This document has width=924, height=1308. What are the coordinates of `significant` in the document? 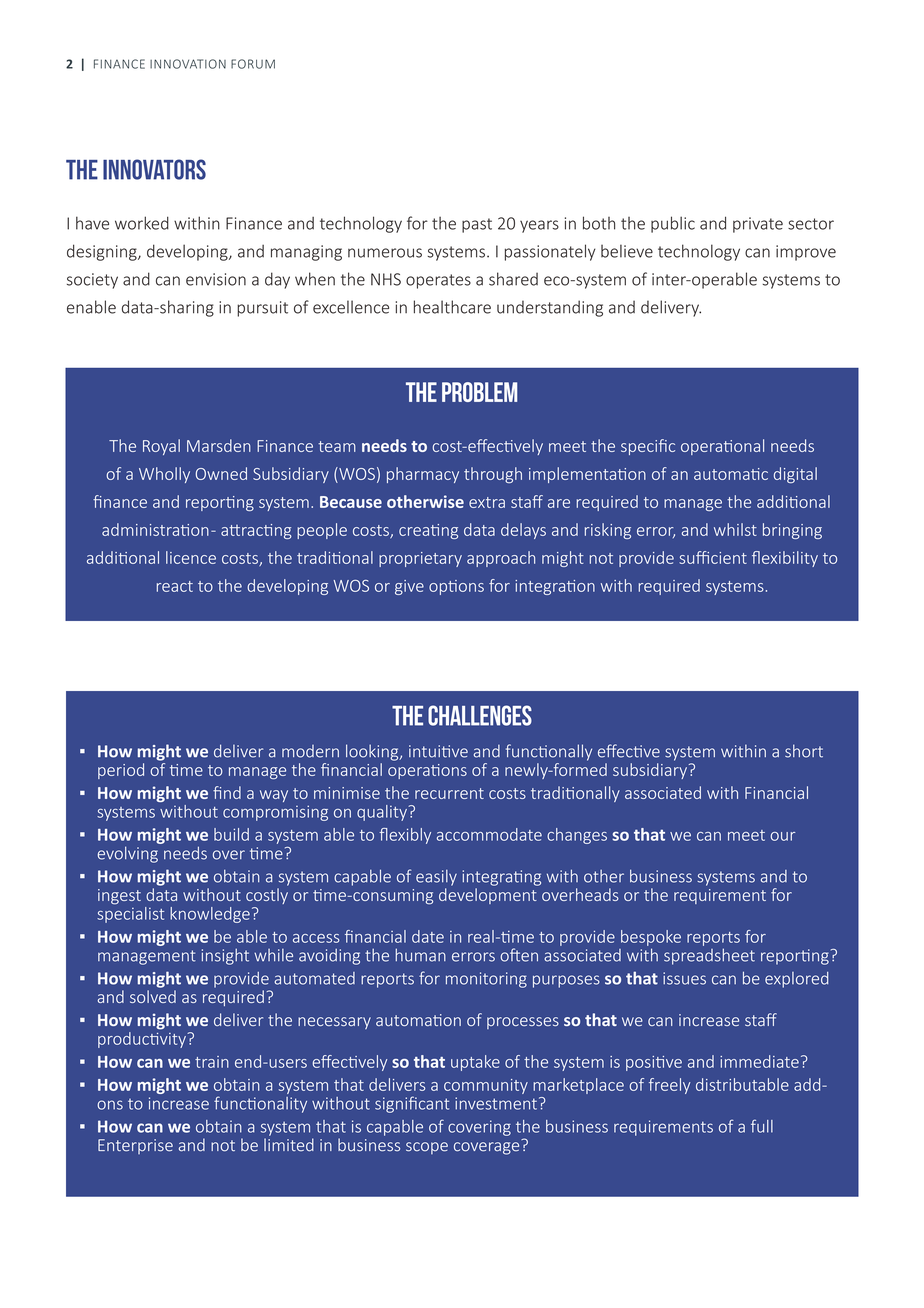 It's located at (412, 1104).
